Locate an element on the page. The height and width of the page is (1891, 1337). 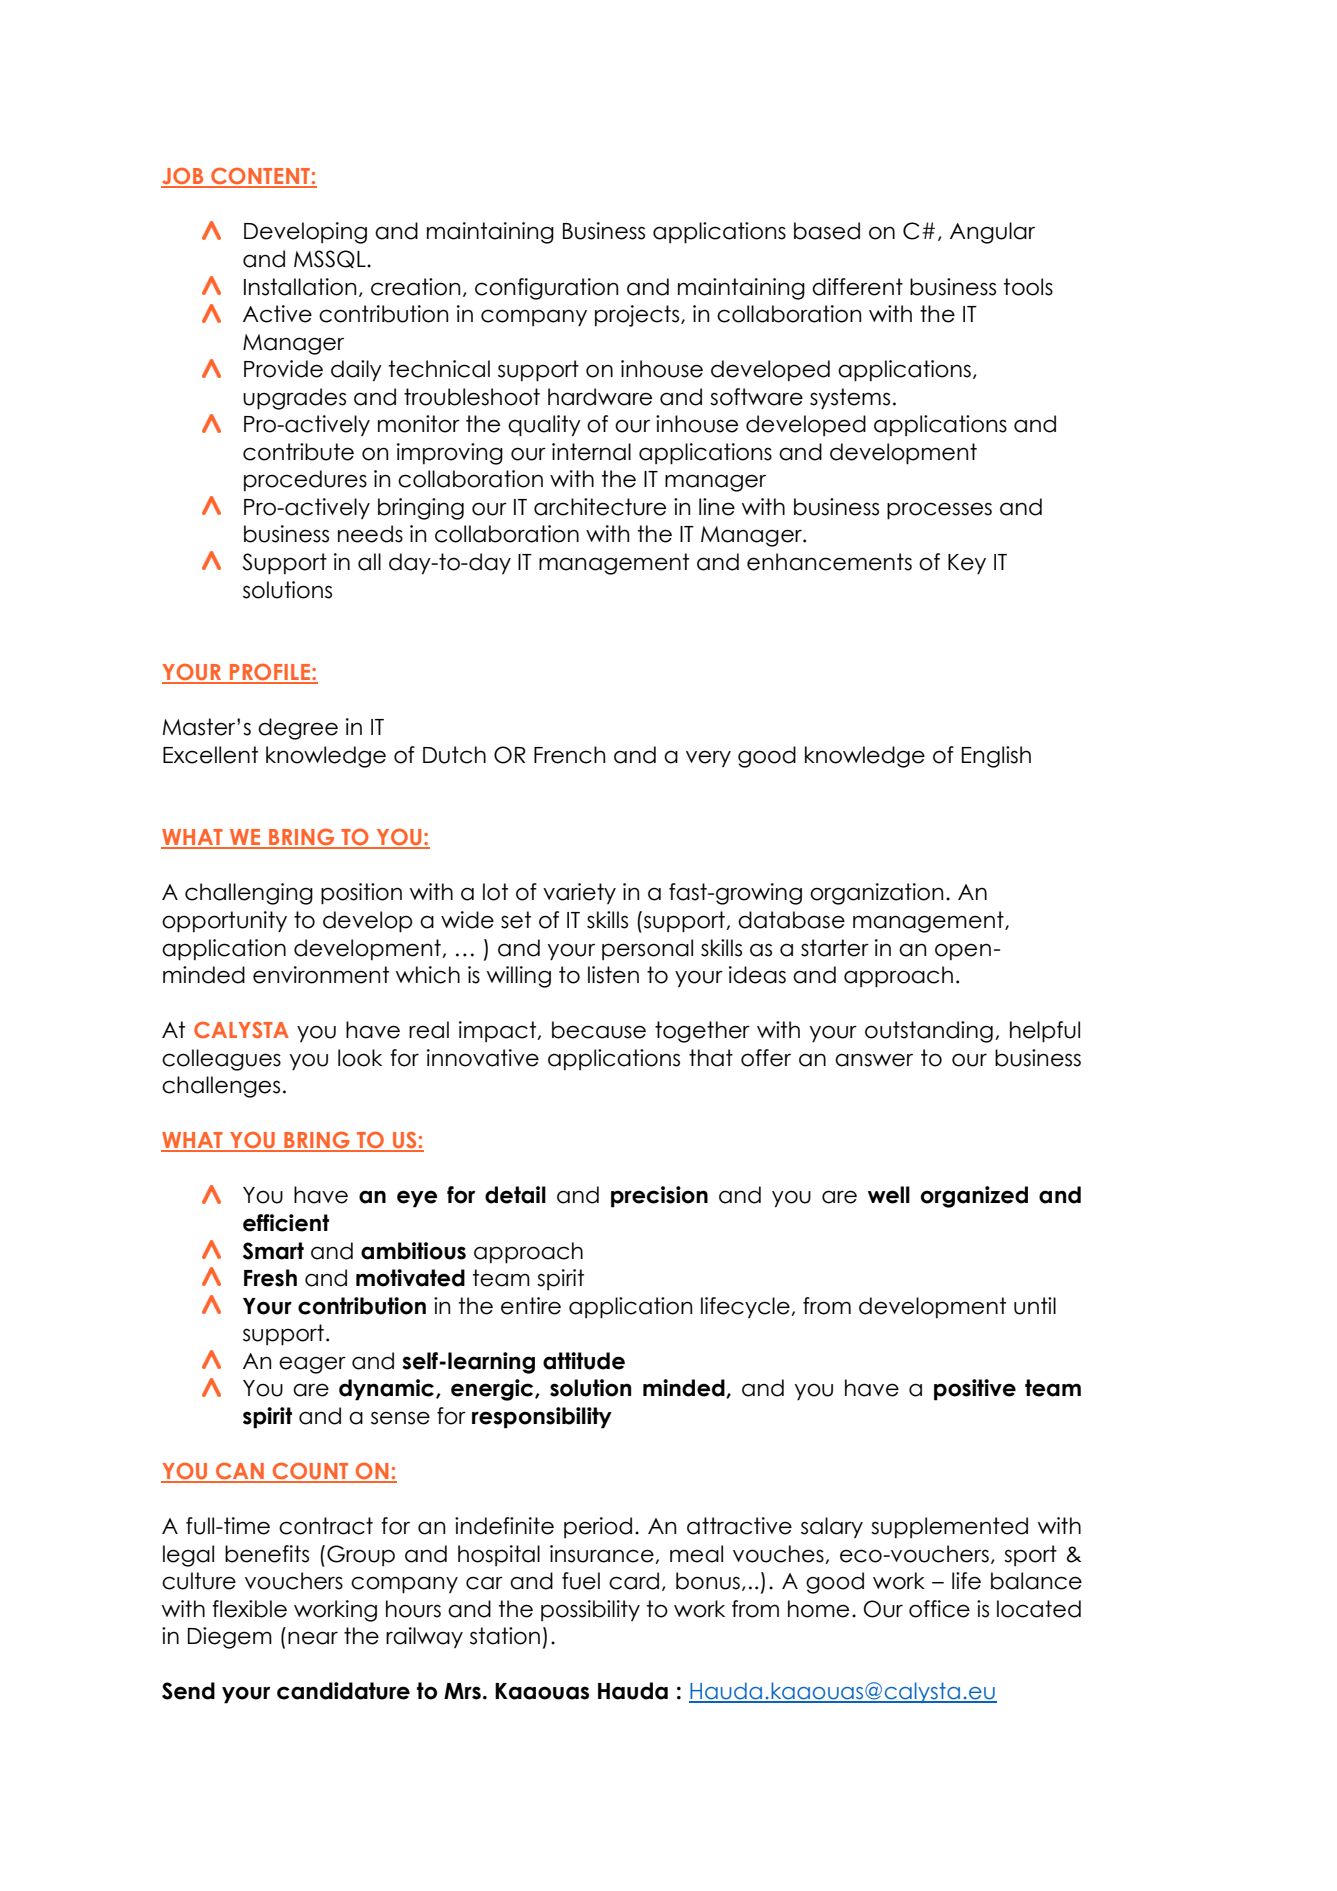
organization is located at coordinates (876, 894).
